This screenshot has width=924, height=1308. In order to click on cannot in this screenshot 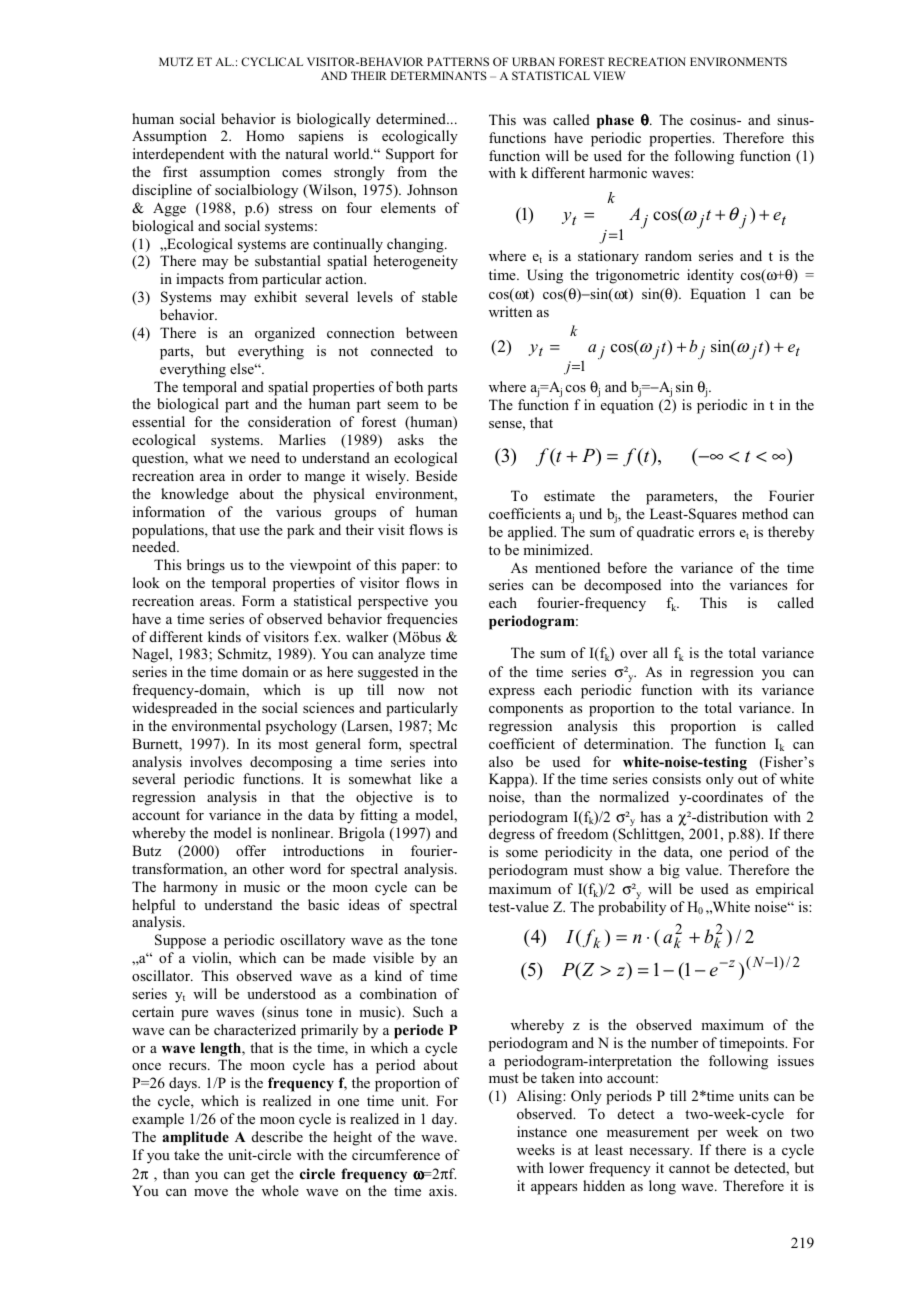, I will do `click(689, 1168)`.
